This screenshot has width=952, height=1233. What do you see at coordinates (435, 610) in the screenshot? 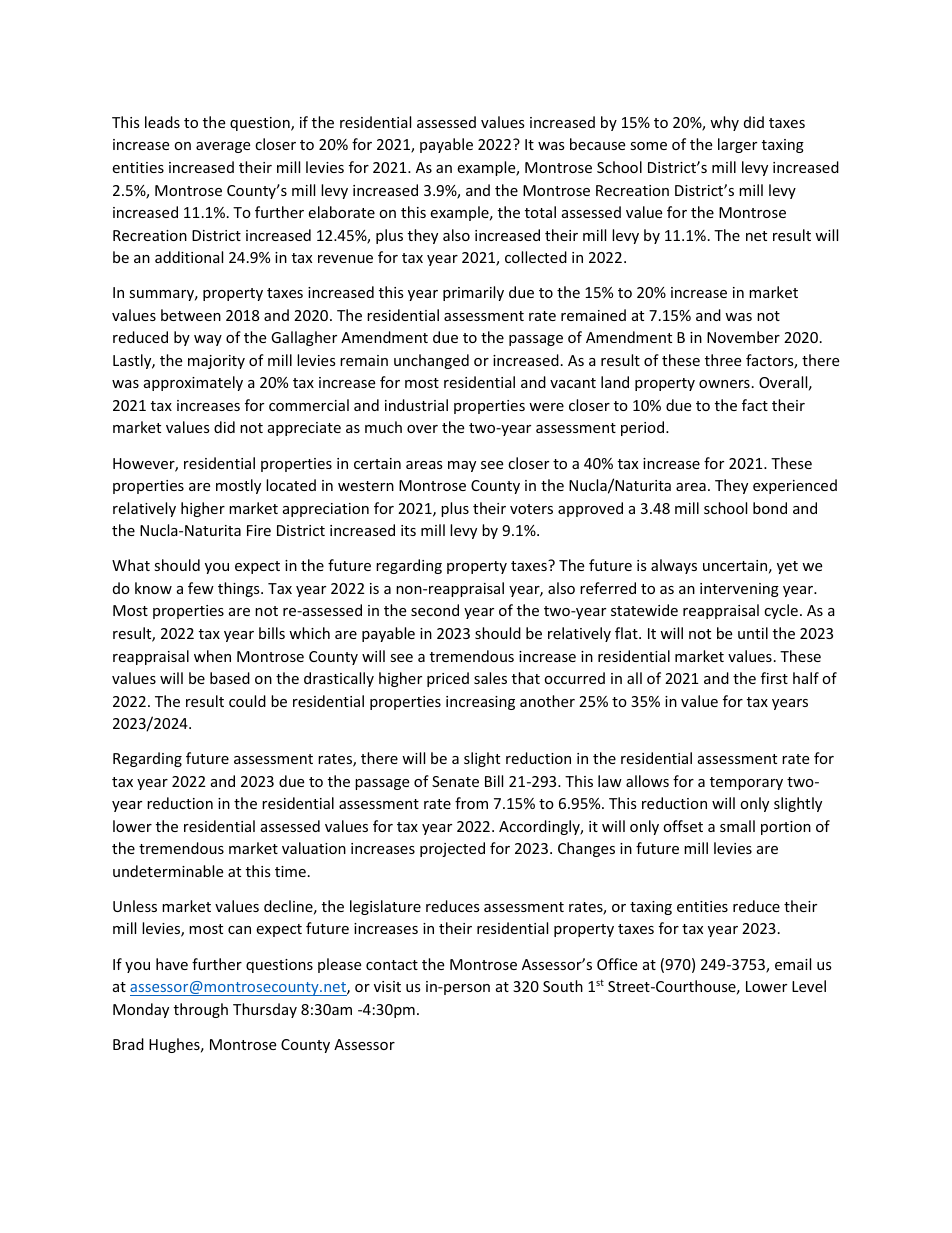
I see `second` at bounding box center [435, 610].
